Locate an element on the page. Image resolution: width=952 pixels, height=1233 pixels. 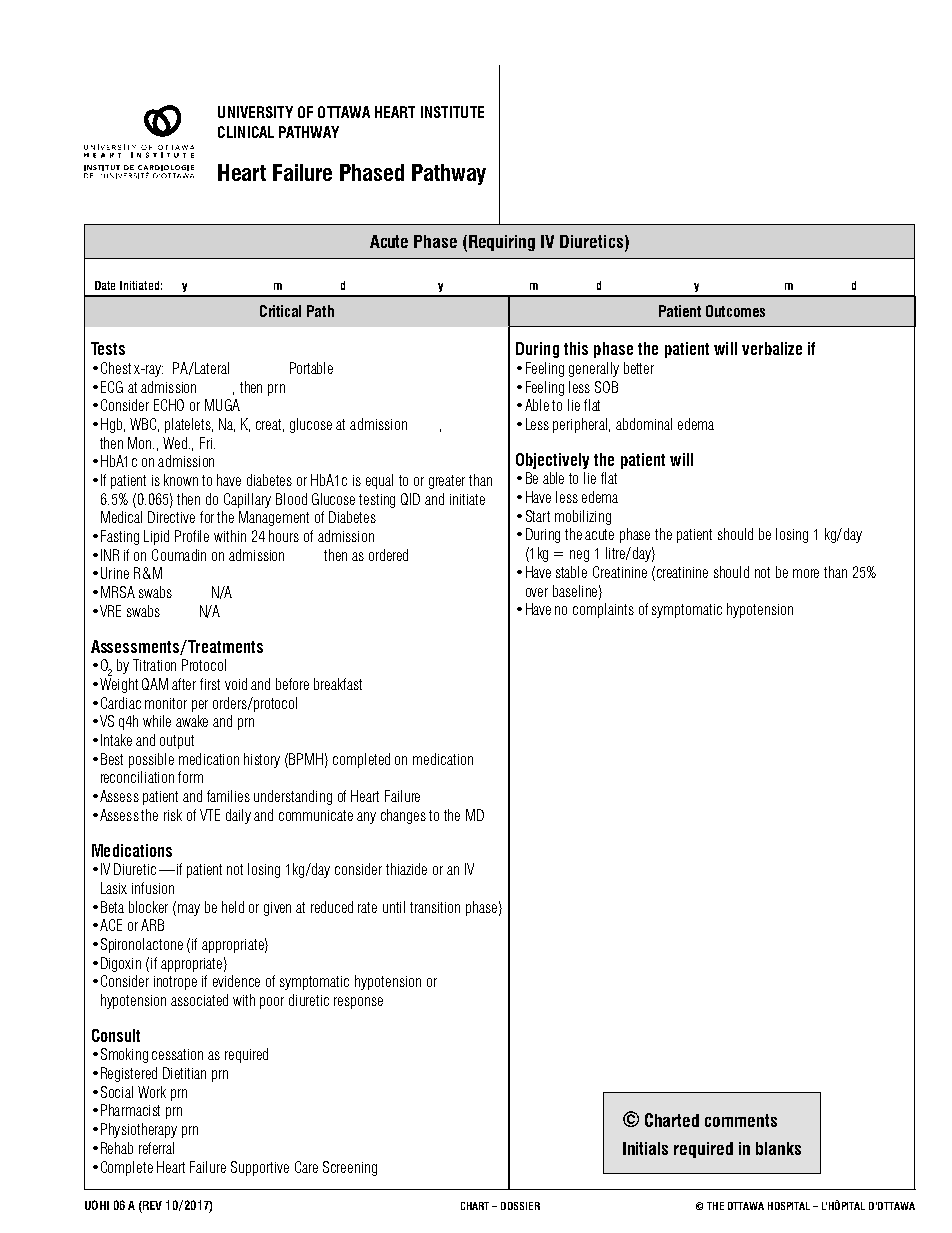
after is located at coordinates (184, 684).
